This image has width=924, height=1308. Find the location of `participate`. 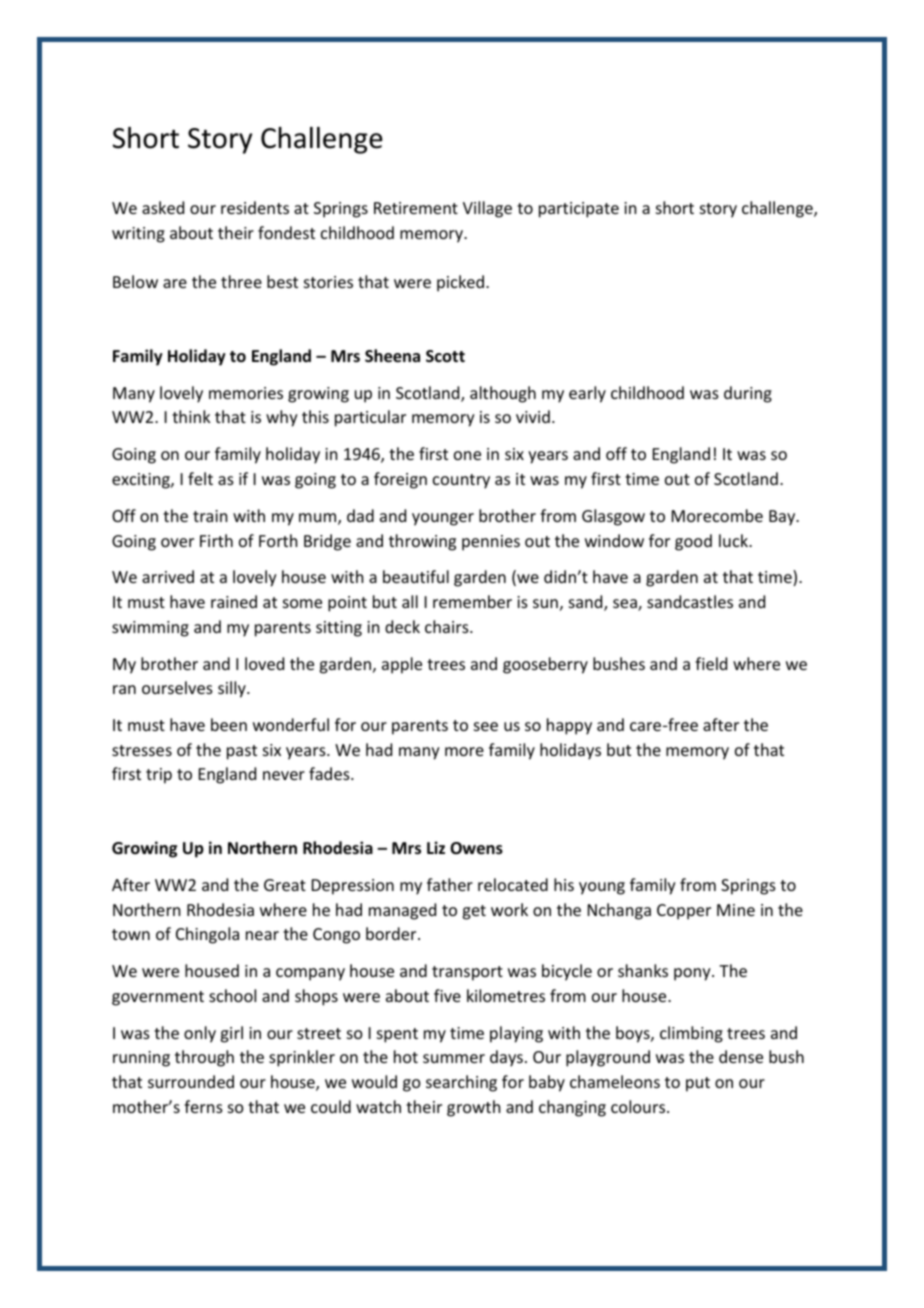

participate is located at coordinates (579, 210).
